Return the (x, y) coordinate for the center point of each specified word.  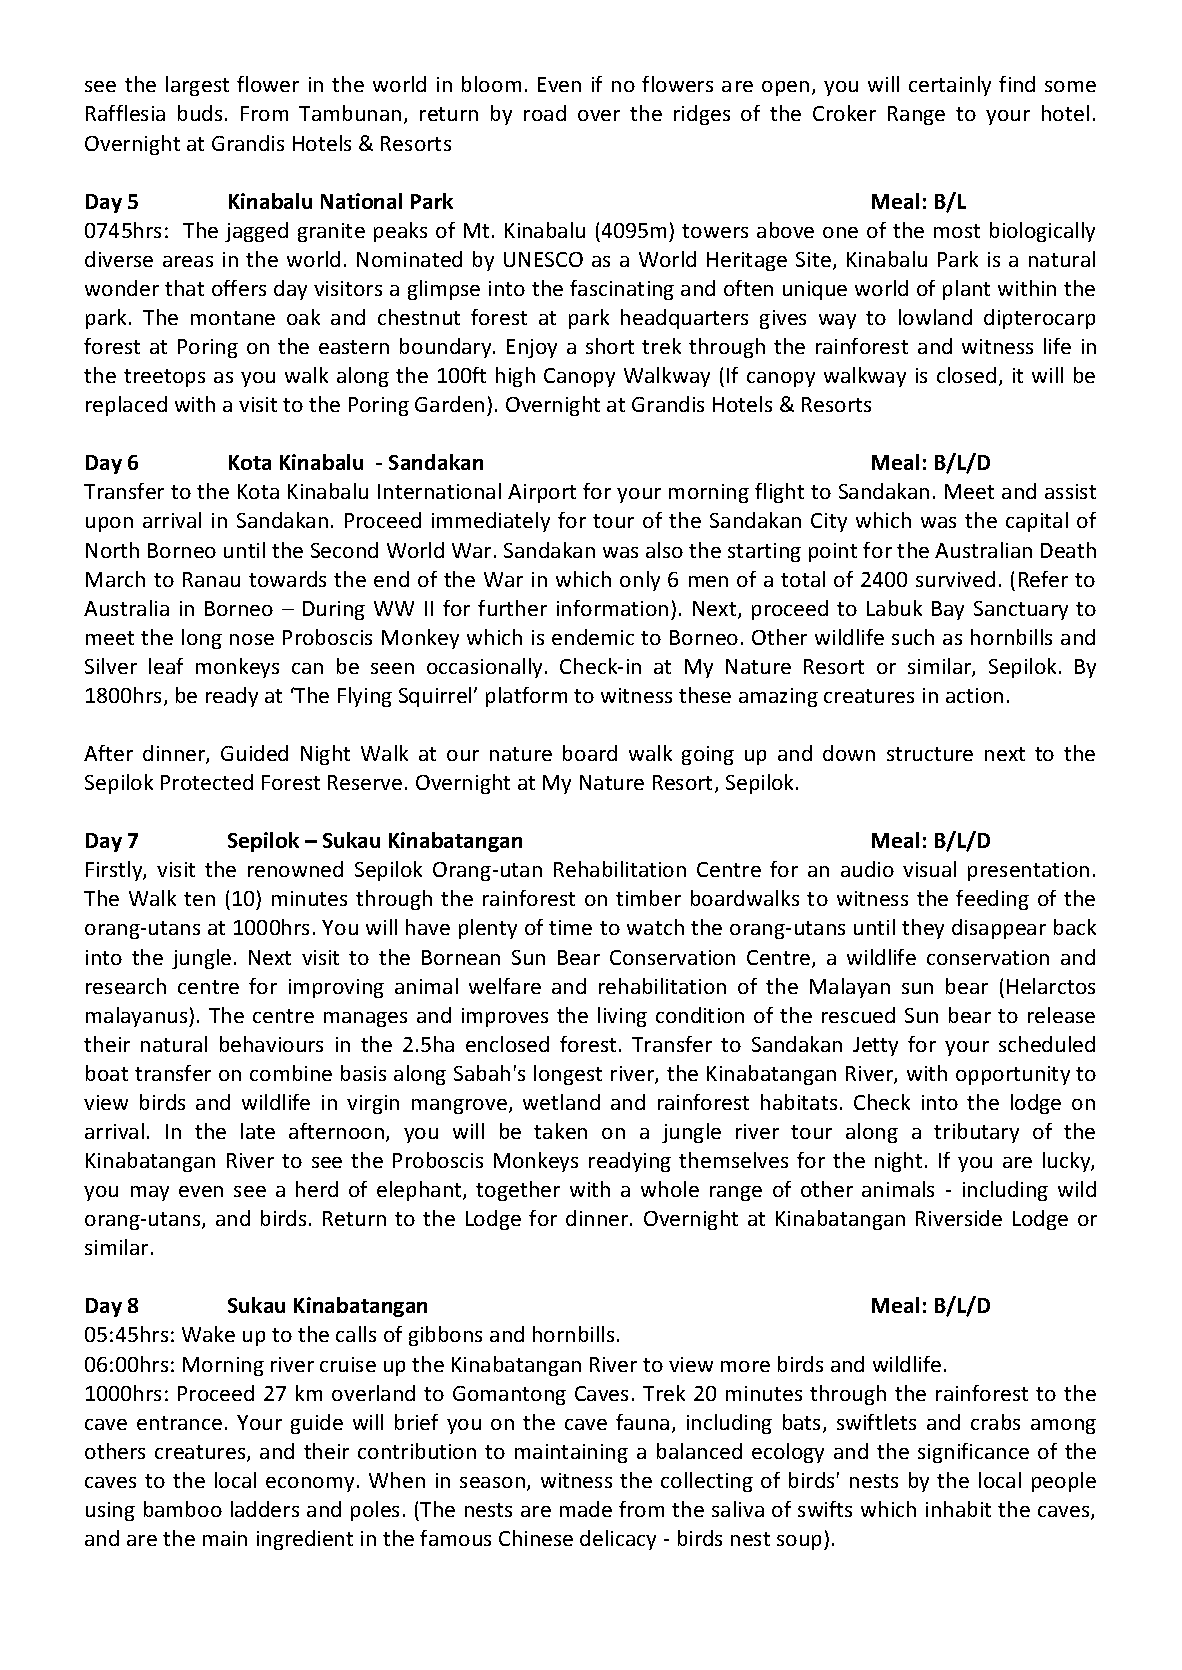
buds (200, 113)
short (610, 346)
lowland (935, 317)
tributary (976, 1133)
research (126, 986)
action (974, 695)
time (570, 927)
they (923, 929)
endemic (593, 637)
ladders (265, 1509)
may (150, 1193)
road (545, 113)
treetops (164, 378)
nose (252, 639)
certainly (950, 86)
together (518, 1191)
